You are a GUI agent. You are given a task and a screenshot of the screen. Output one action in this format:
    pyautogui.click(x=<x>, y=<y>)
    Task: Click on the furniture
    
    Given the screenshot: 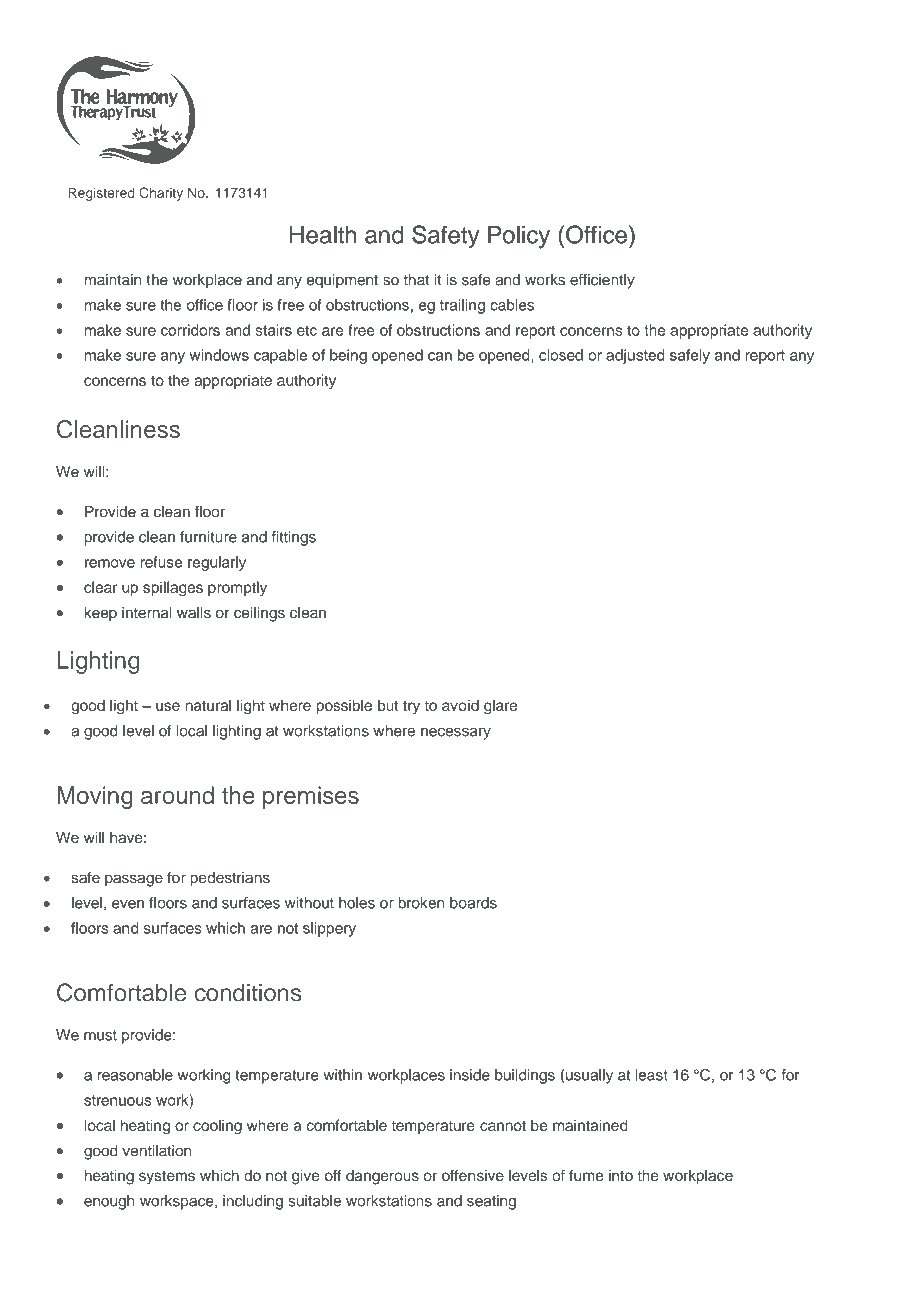 What is the action you would take?
    pyautogui.click(x=208, y=537)
